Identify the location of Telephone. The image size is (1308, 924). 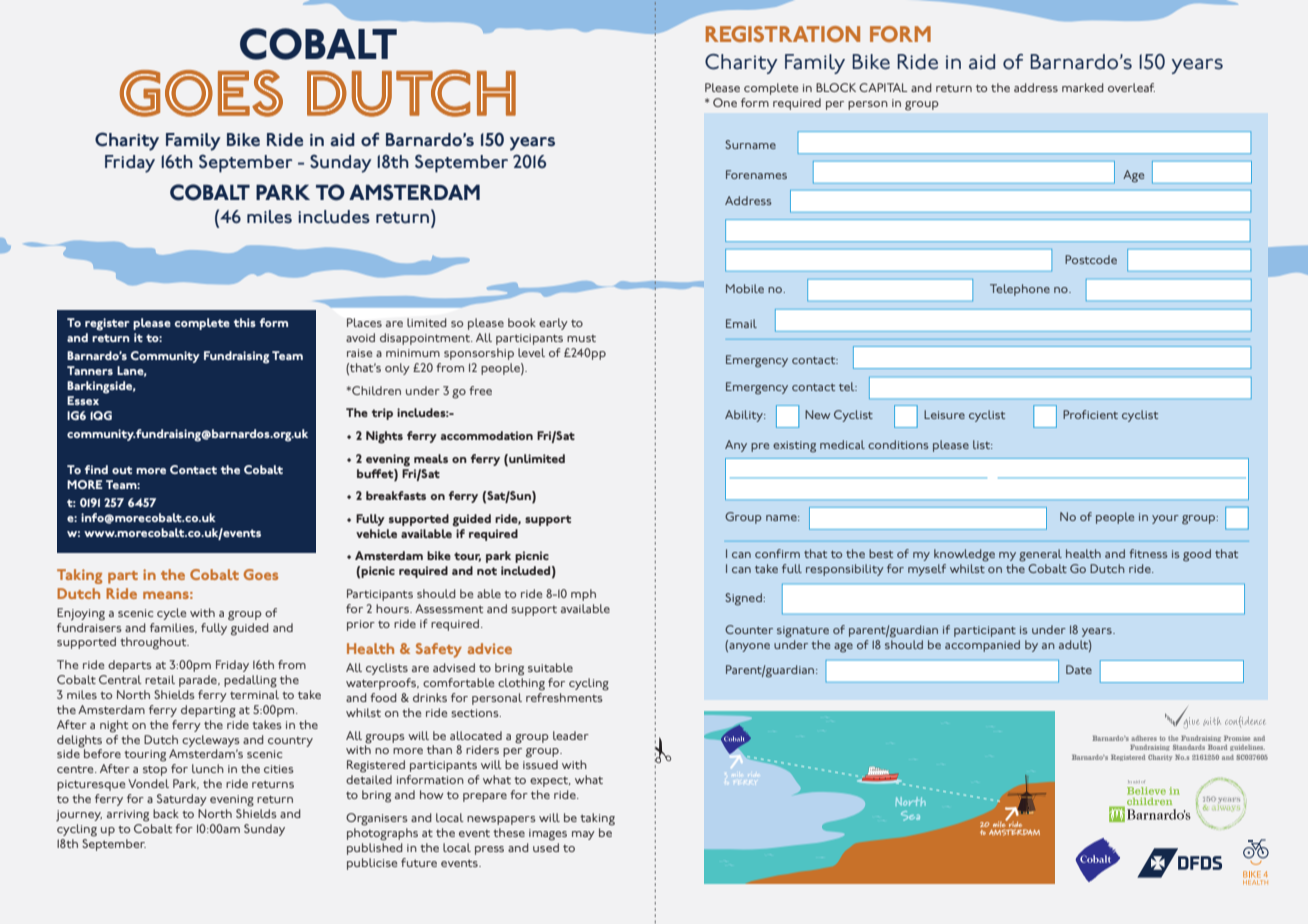
(1020, 290).
